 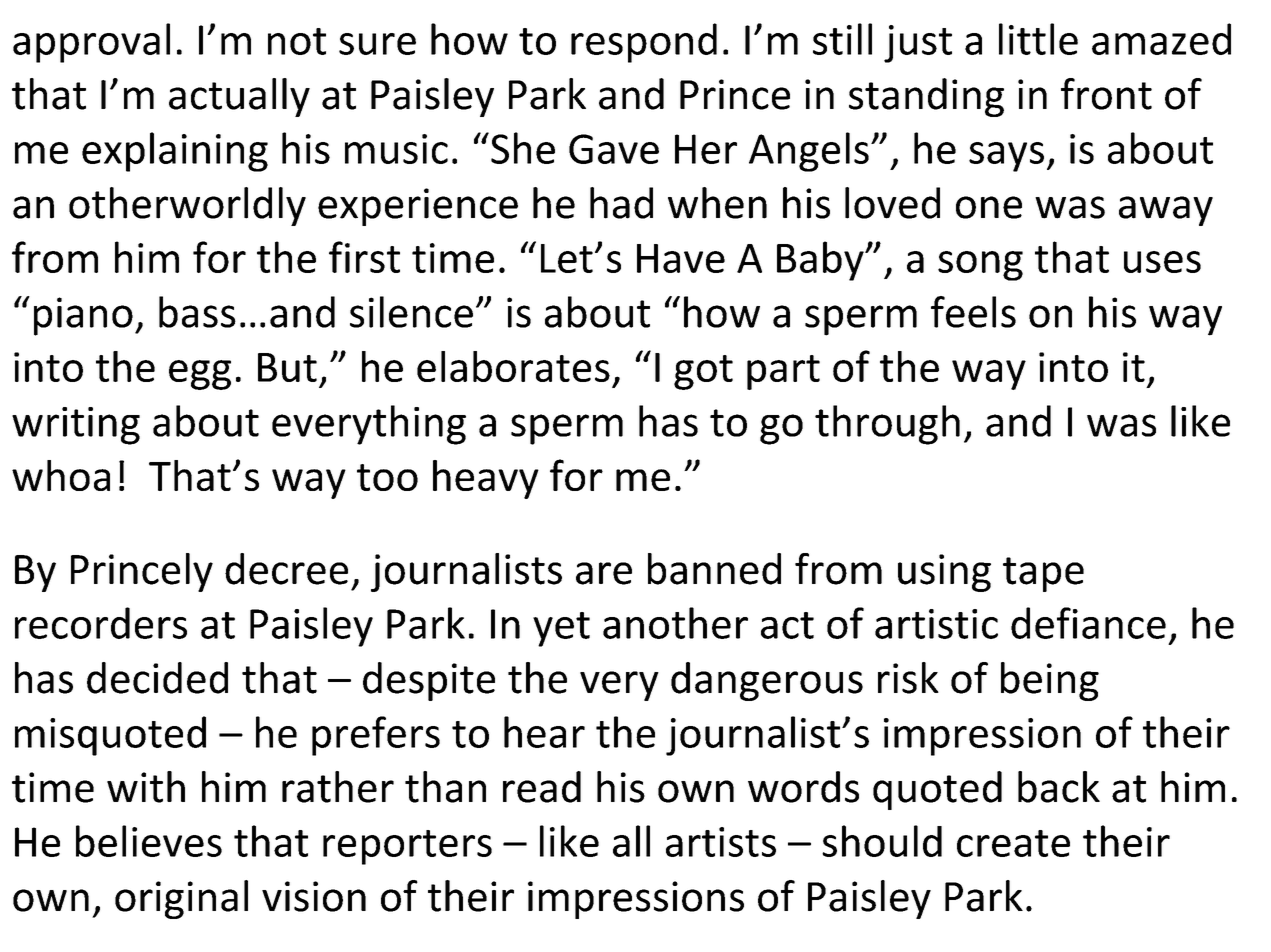 I want to click on respond, so click(x=644, y=43).
